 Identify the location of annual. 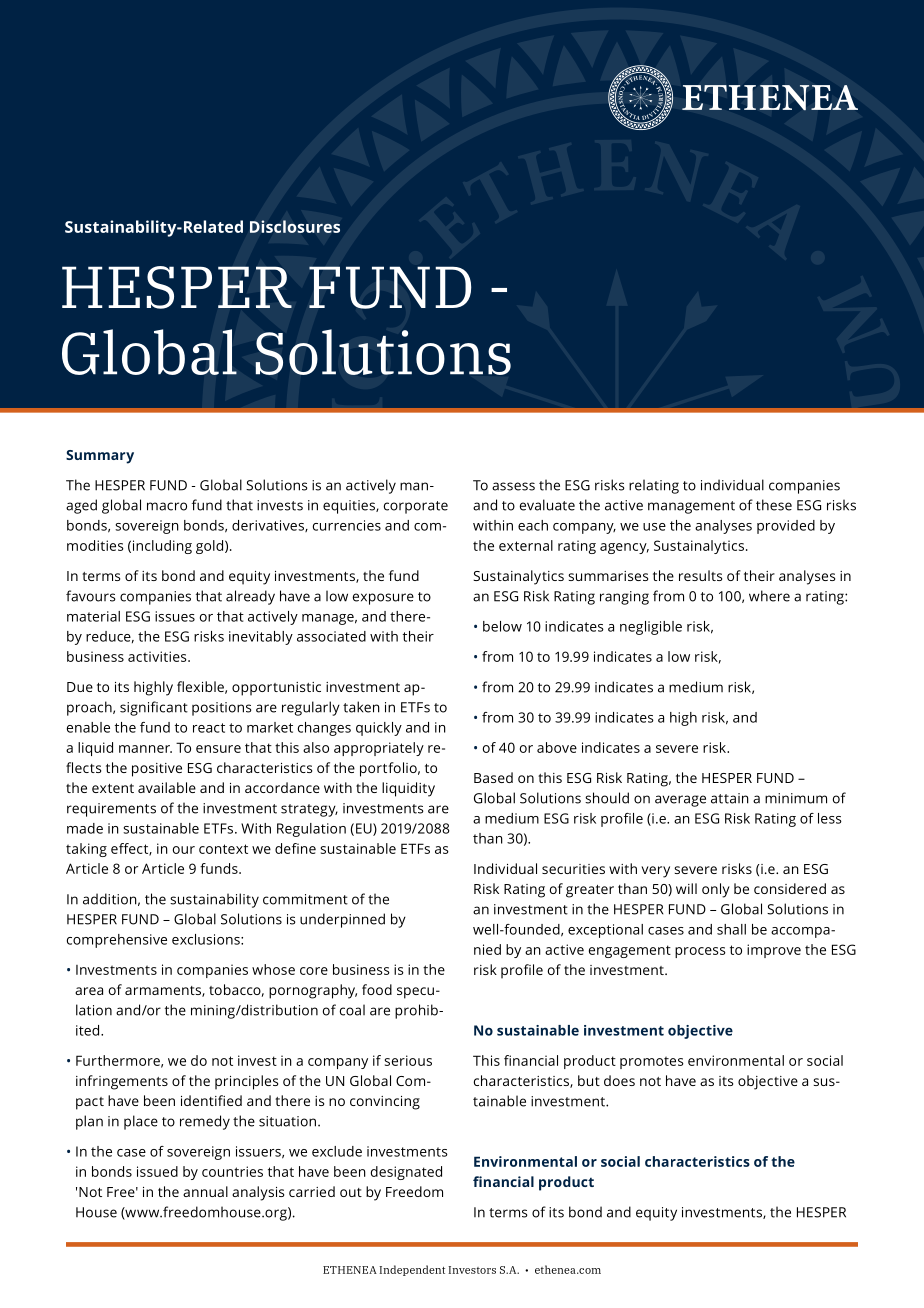
(205, 1191).
